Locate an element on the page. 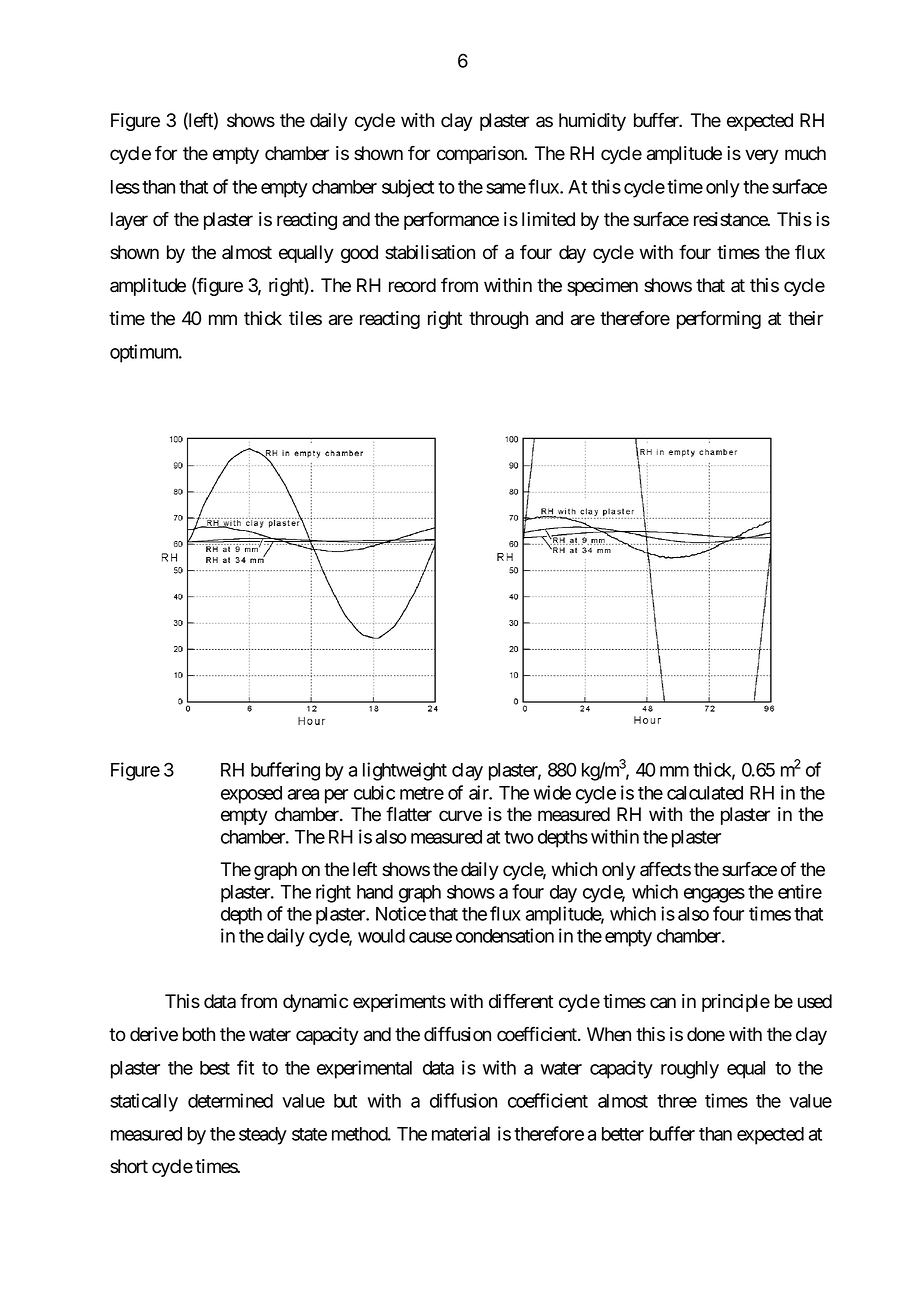 The width and height of the image is (924, 1308). exposed is located at coordinates (251, 795).
